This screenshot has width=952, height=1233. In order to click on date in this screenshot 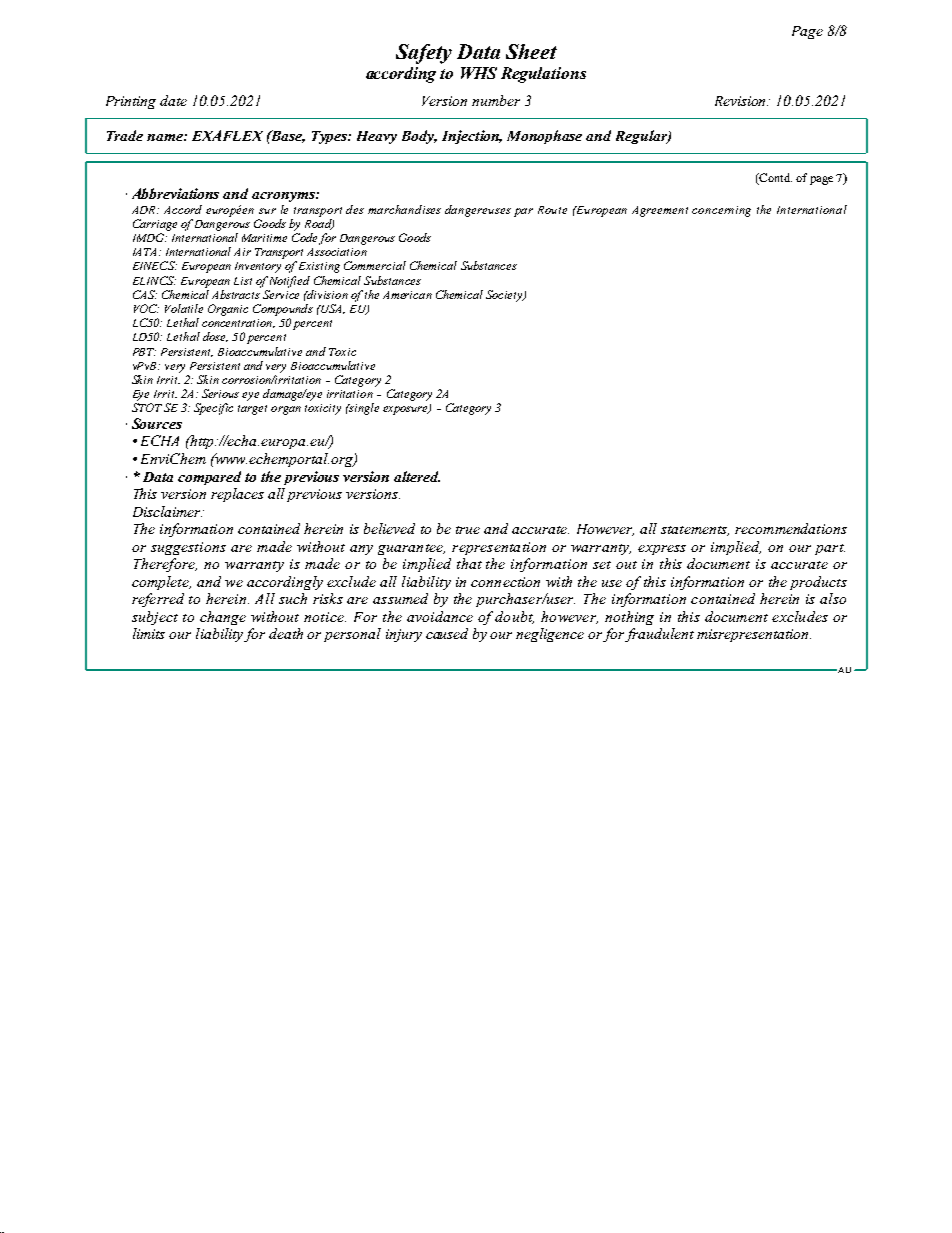, I will do `click(173, 100)`.
